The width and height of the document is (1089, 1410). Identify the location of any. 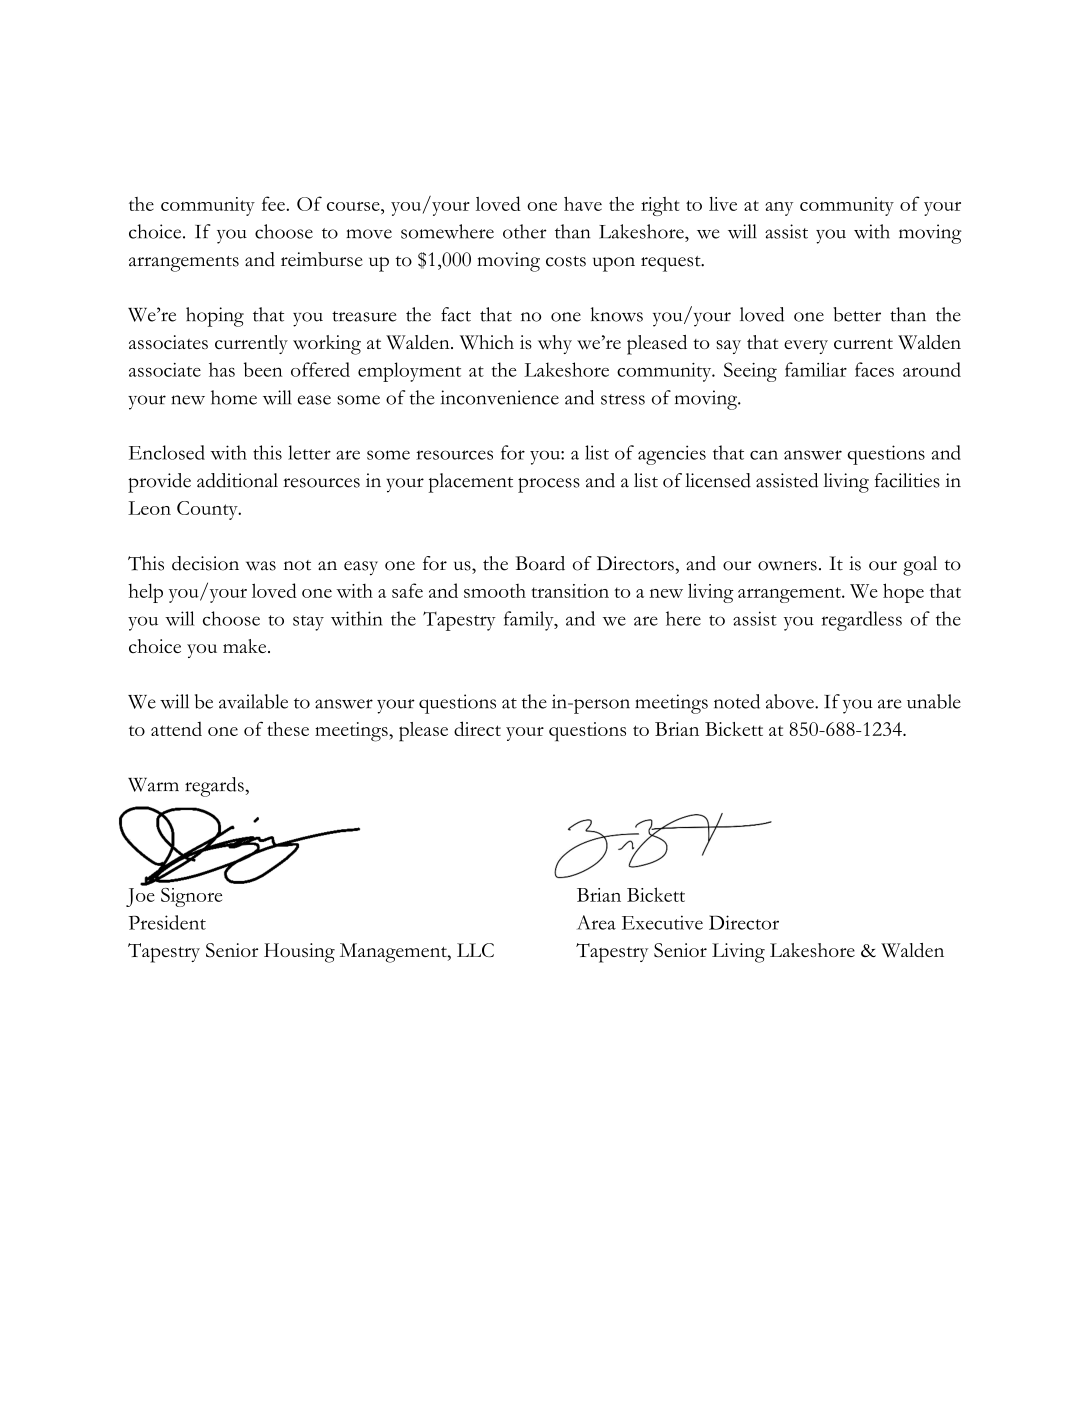
(779, 209).
